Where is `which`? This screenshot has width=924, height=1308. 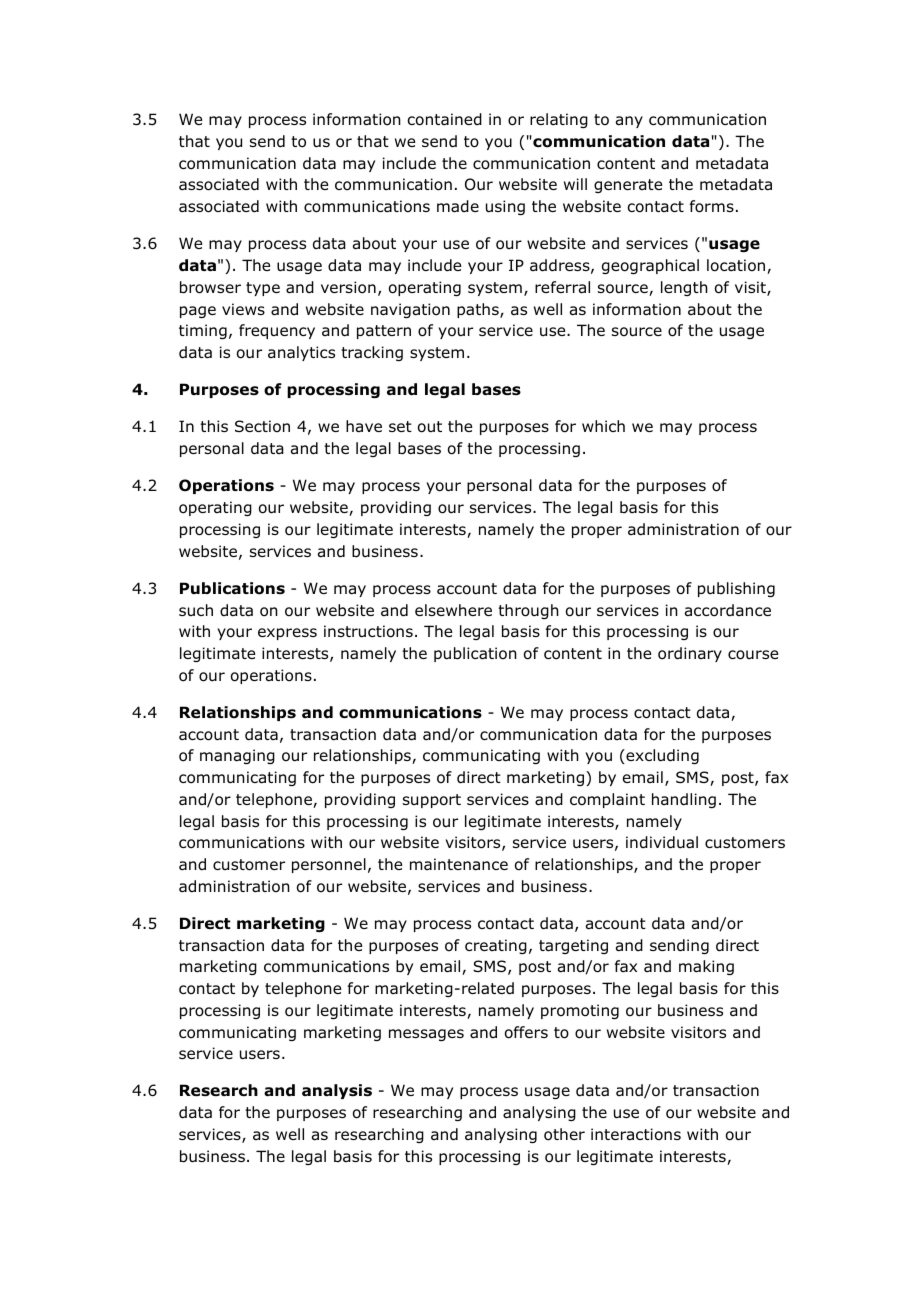 which is located at coordinates (603, 426).
